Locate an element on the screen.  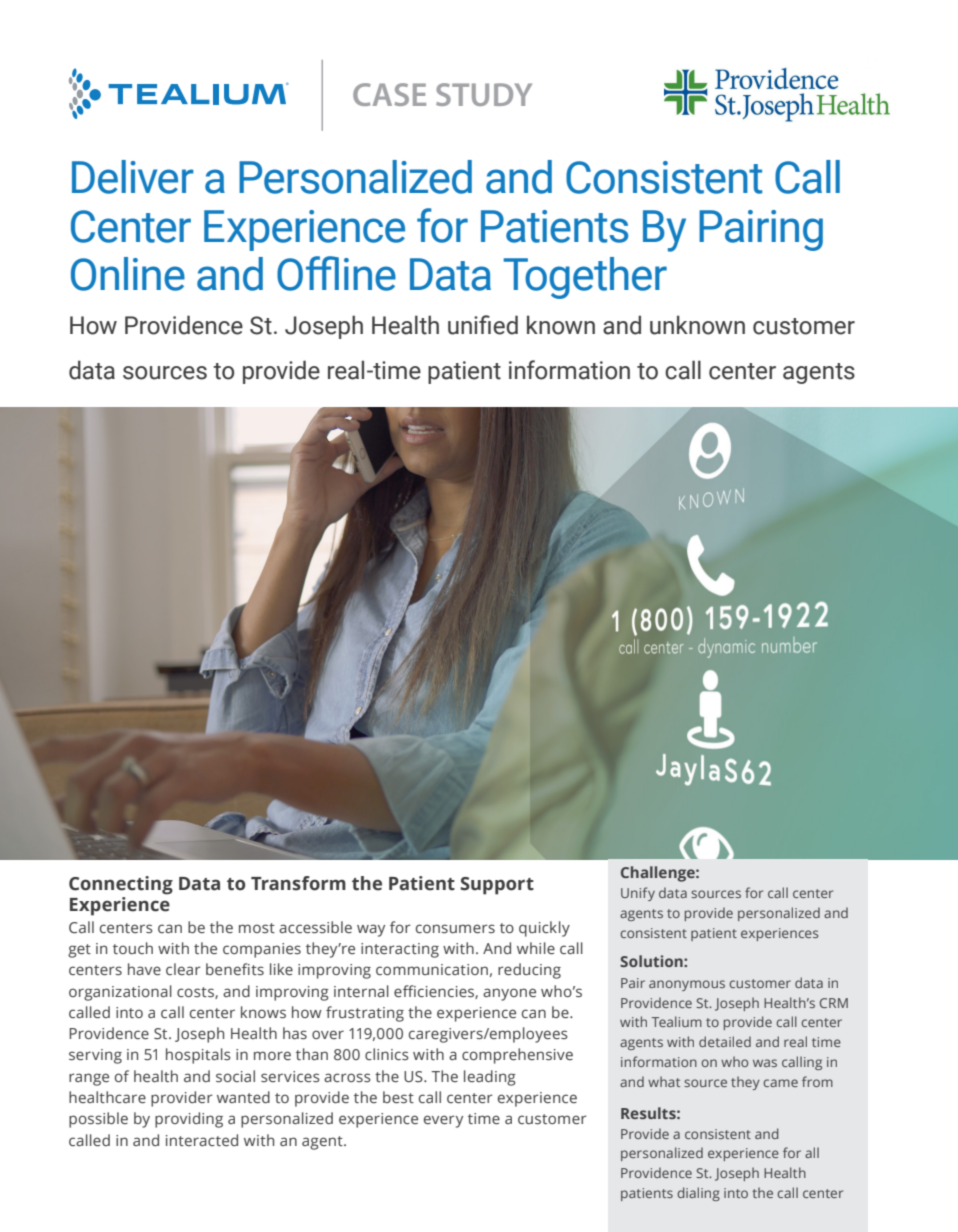
Support is located at coordinates (497, 886).
